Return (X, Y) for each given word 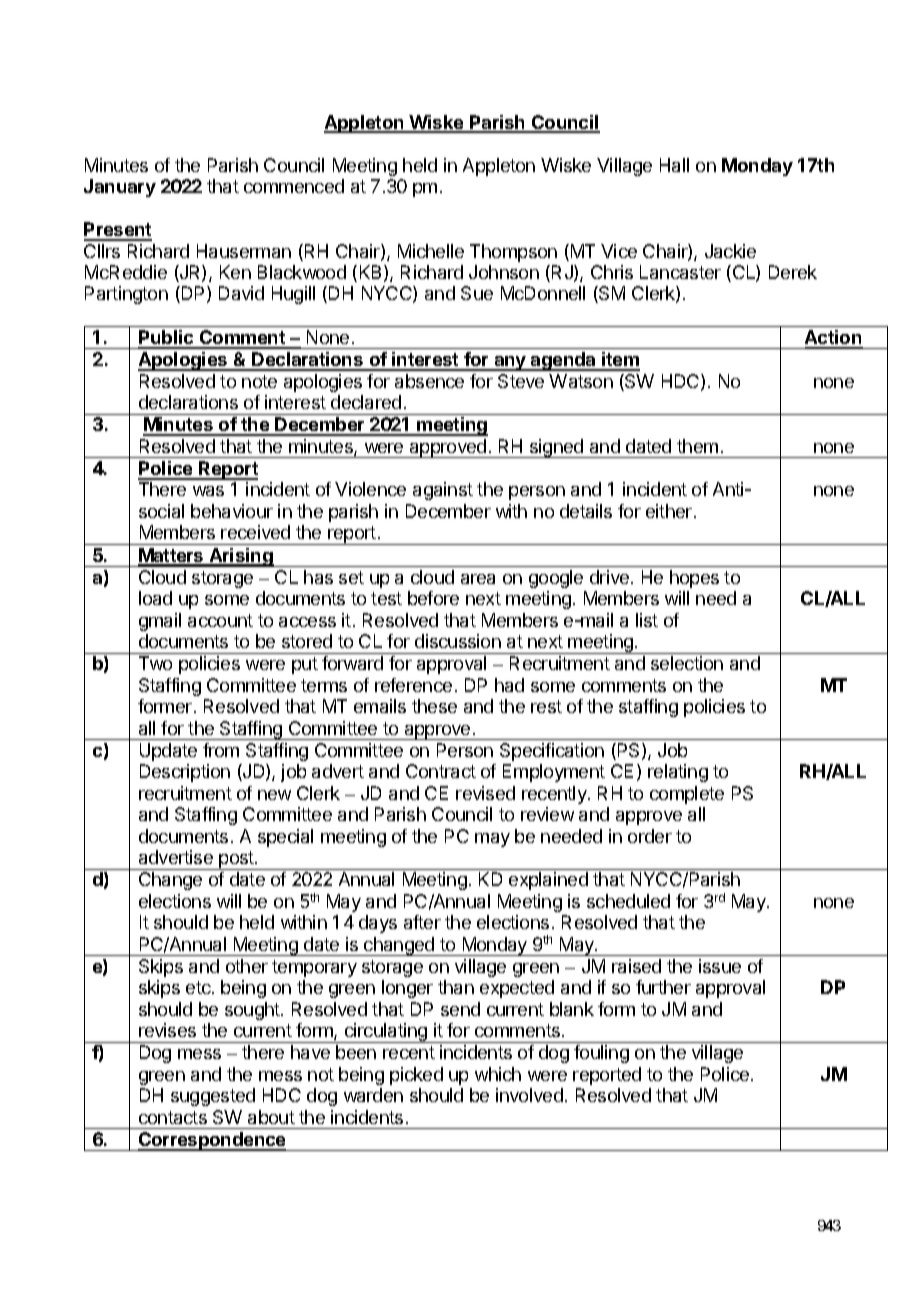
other (247, 966)
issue (720, 966)
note (259, 381)
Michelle (431, 251)
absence (429, 381)
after (422, 922)
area (478, 579)
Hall (674, 165)
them (697, 446)
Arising (241, 557)
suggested (213, 1097)
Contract (441, 771)
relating (678, 773)
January (120, 188)
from (221, 750)
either (670, 511)
